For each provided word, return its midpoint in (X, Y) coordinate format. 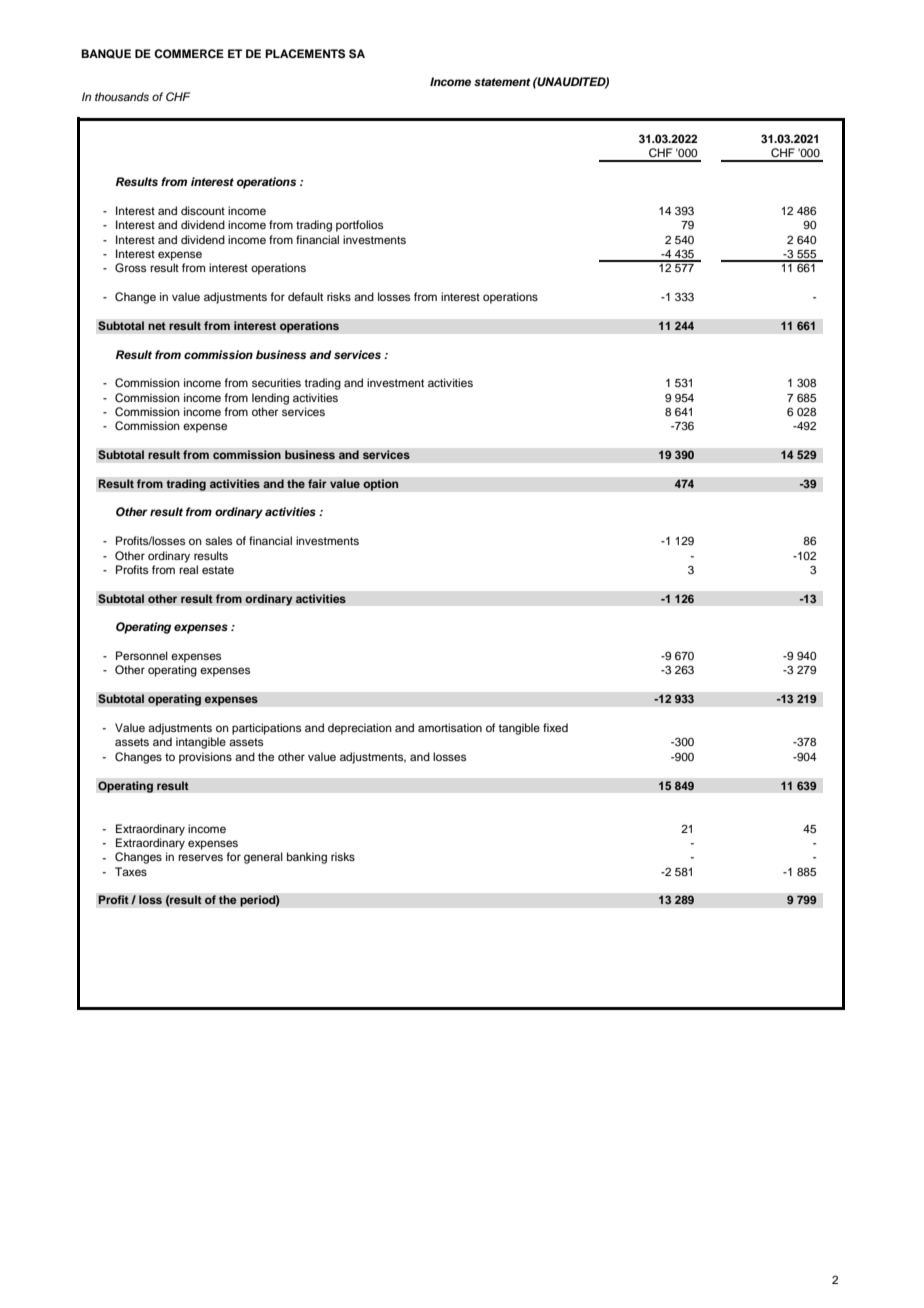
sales (218, 540)
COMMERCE (189, 54)
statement (502, 82)
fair (317, 483)
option (381, 485)
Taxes (131, 871)
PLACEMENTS (305, 54)
